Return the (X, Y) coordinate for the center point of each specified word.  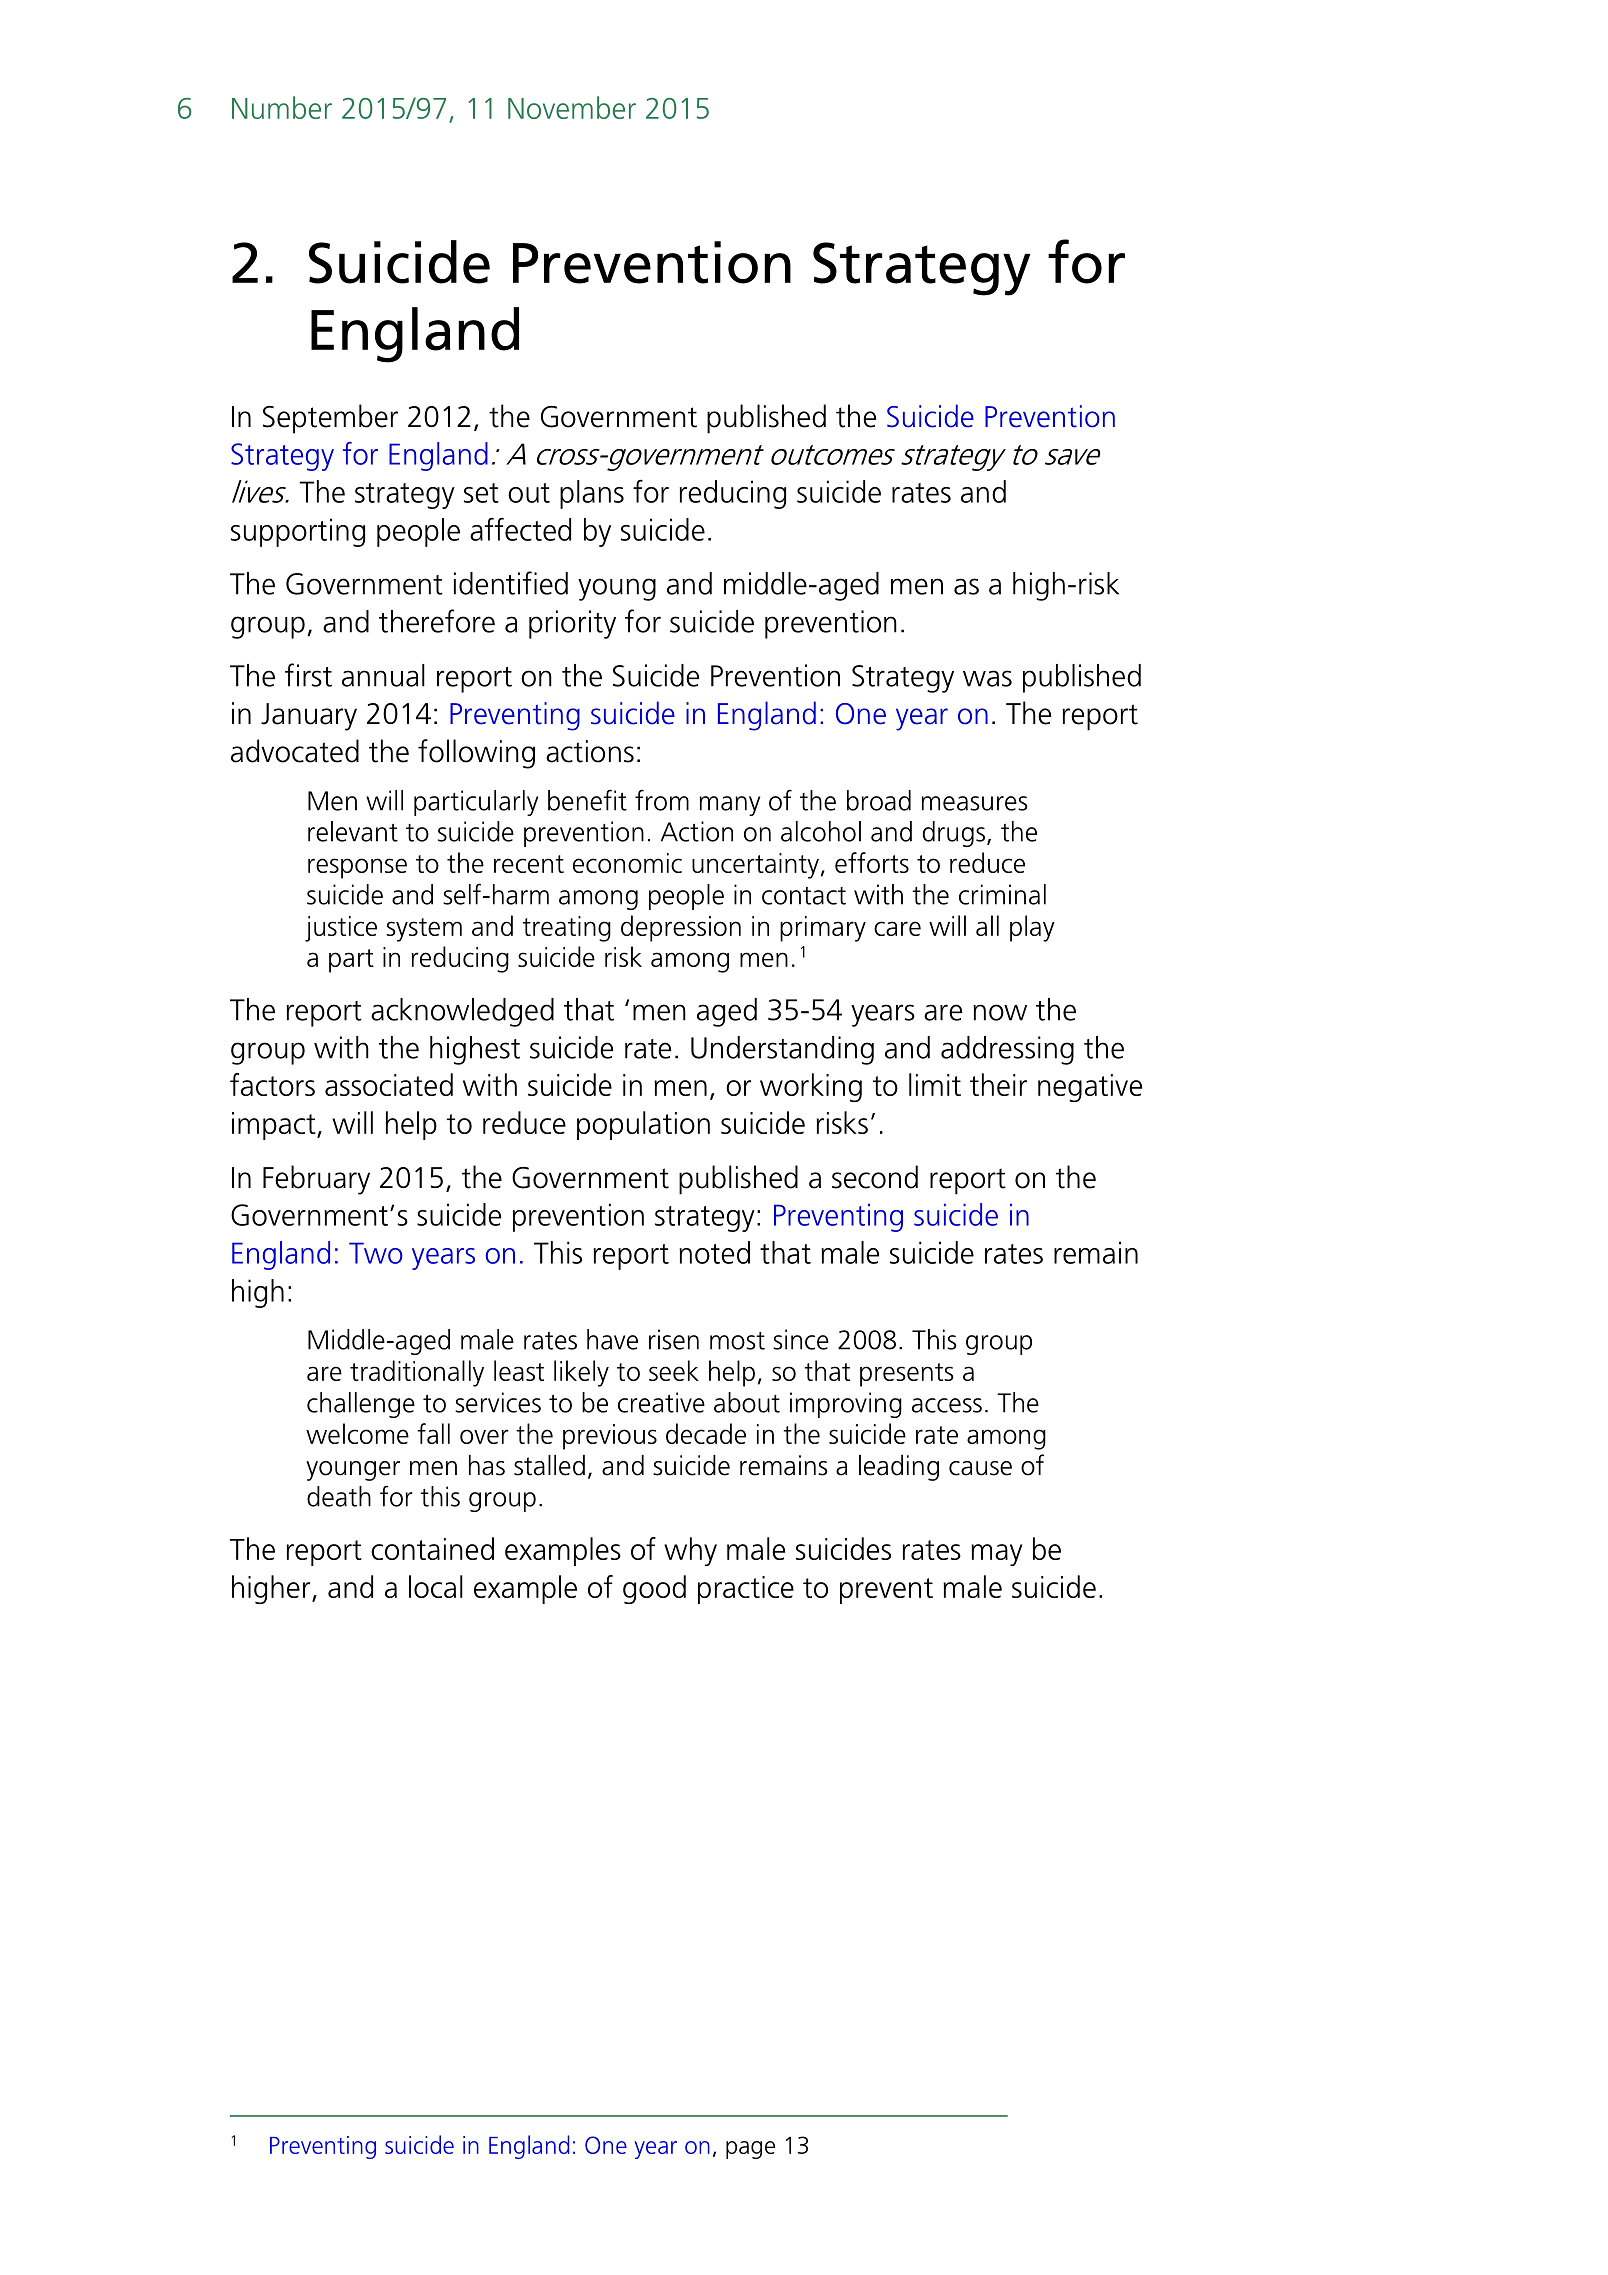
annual (383, 675)
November (572, 107)
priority (572, 624)
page (750, 2150)
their (998, 1084)
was (987, 678)
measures (974, 803)
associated (389, 1084)
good (654, 1589)
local (436, 1586)
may (996, 1555)
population (643, 1125)
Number (282, 107)
